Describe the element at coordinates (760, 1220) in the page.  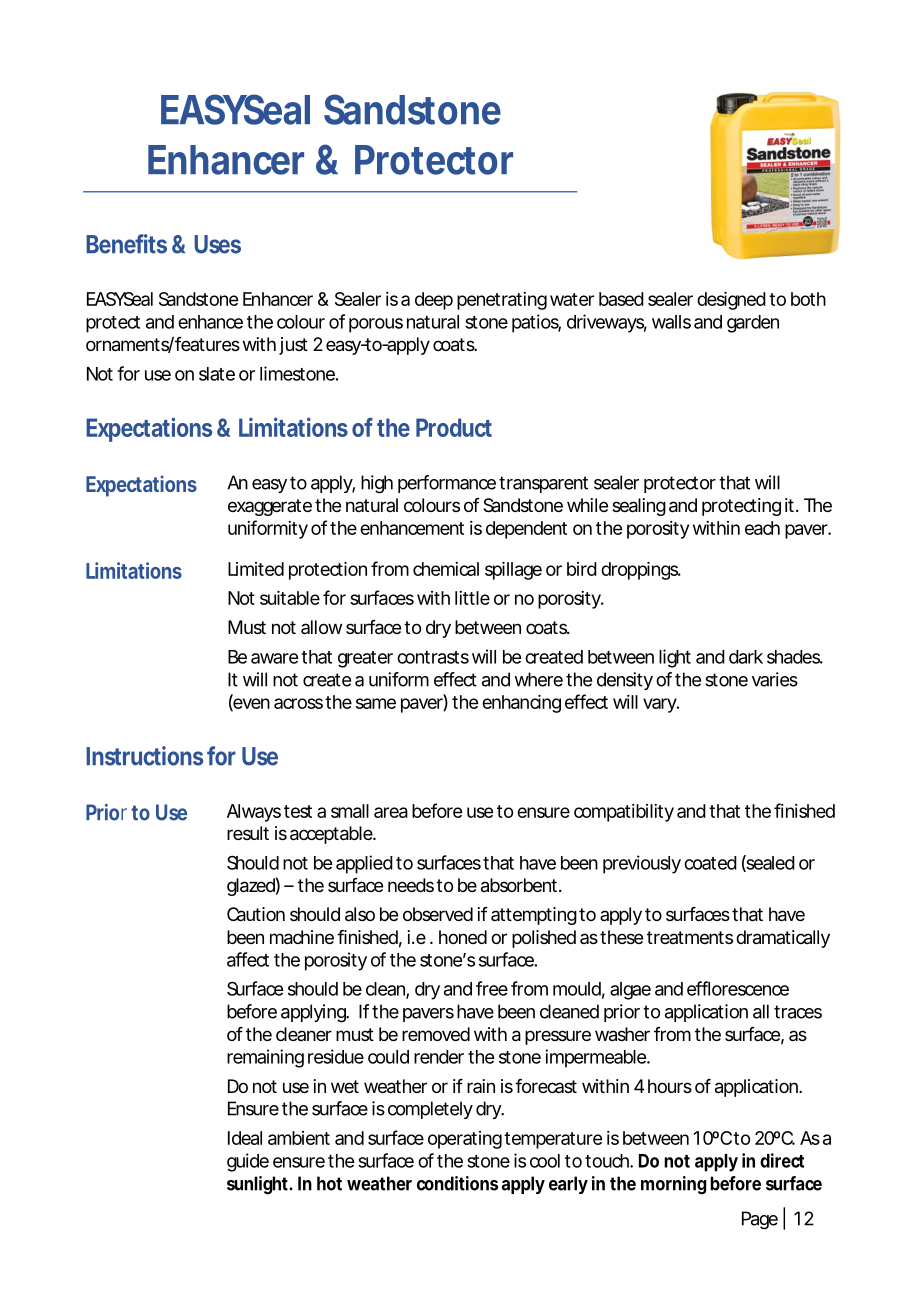
I see `Page` at that location.
